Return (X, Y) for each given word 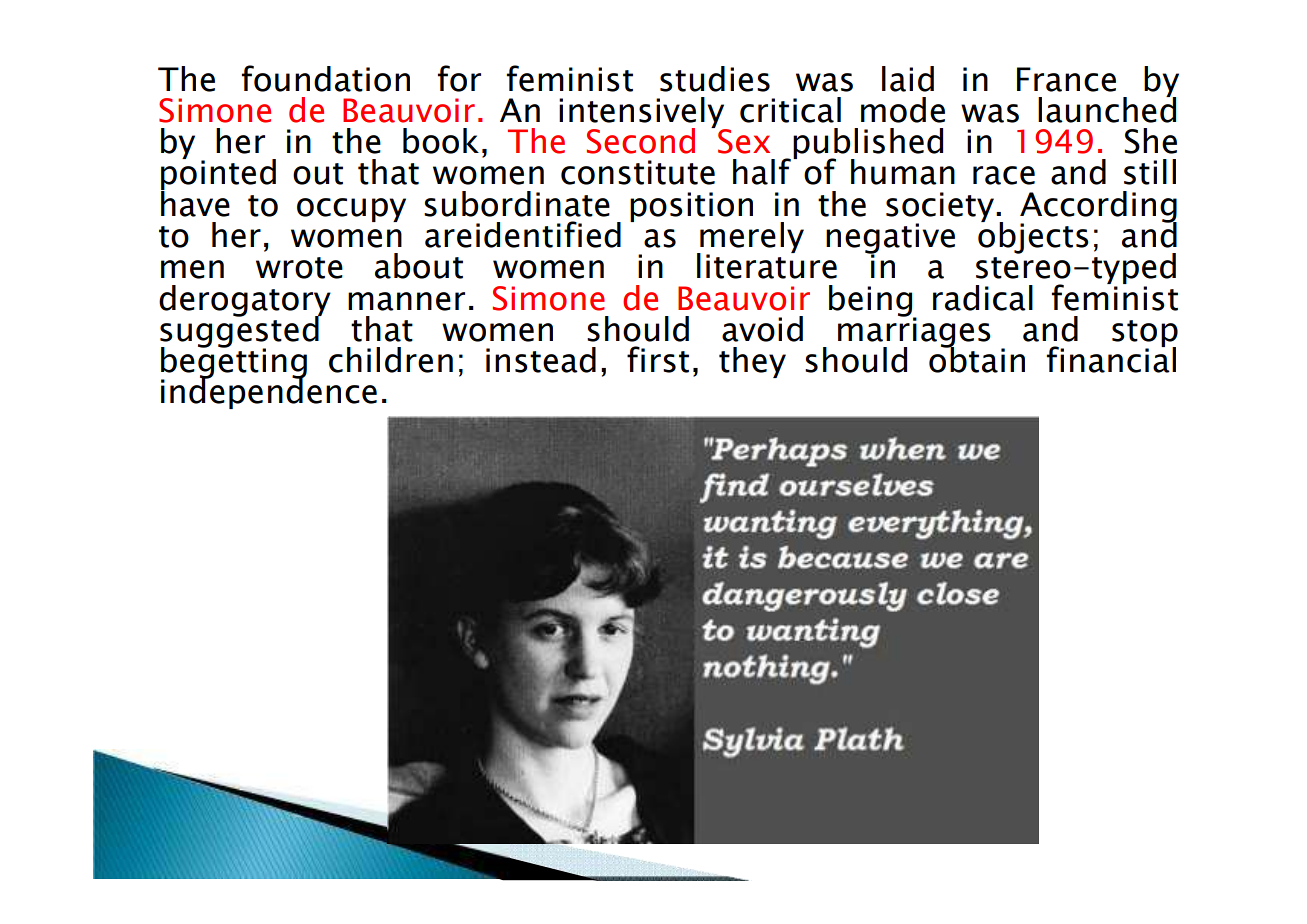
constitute (638, 172)
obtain (977, 359)
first (658, 359)
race (1004, 175)
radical (983, 298)
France (1066, 79)
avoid (762, 329)
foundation (326, 78)
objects (1033, 236)
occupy (351, 210)
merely (751, 239)
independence (269, 392)
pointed (218, 175)
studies (715, 79)
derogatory (245, 302)
